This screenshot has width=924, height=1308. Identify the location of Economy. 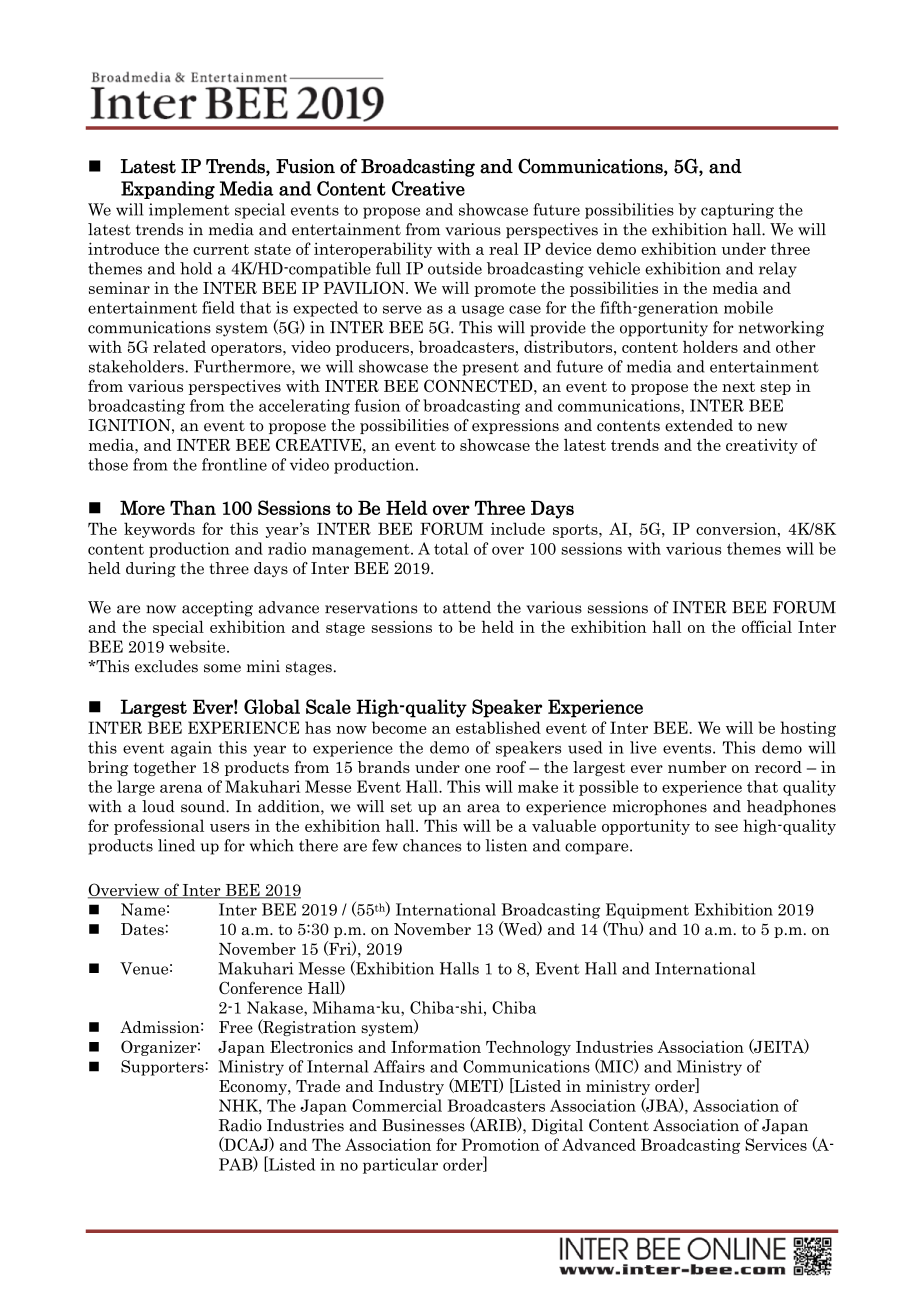
(254, 1087).
